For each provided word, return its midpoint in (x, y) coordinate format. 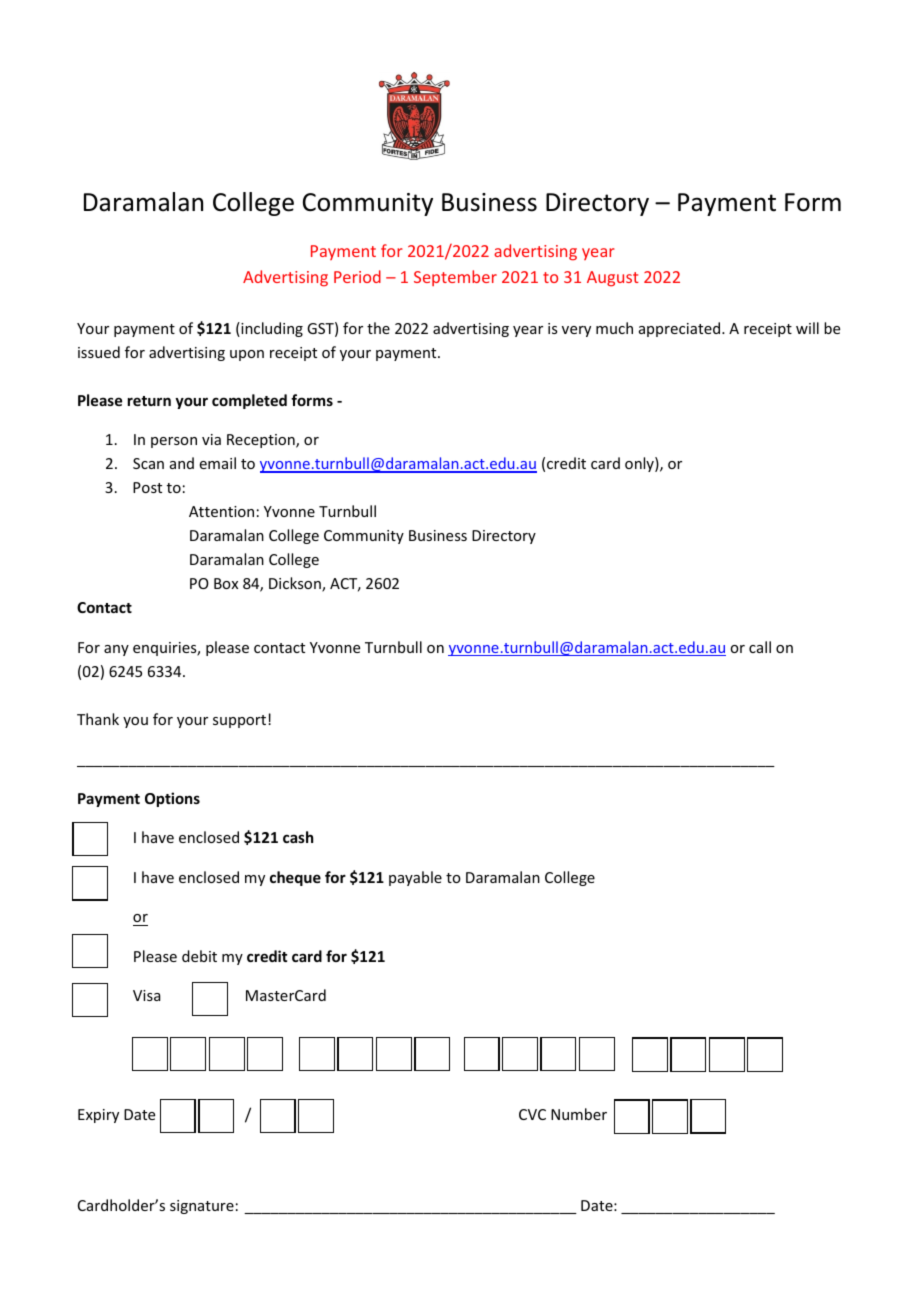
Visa (147, 995)
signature (202, 1207)
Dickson (296, 584)
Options (172, 799)
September (455, 278)
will (807, 328)
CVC (532, 1114)
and (182, 463)
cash (298, 837)
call (760, 647)
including (271, 329)
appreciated (681, 329)
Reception (262, 441)
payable (415, 878)
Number (579, 1114)
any (116, 650)
